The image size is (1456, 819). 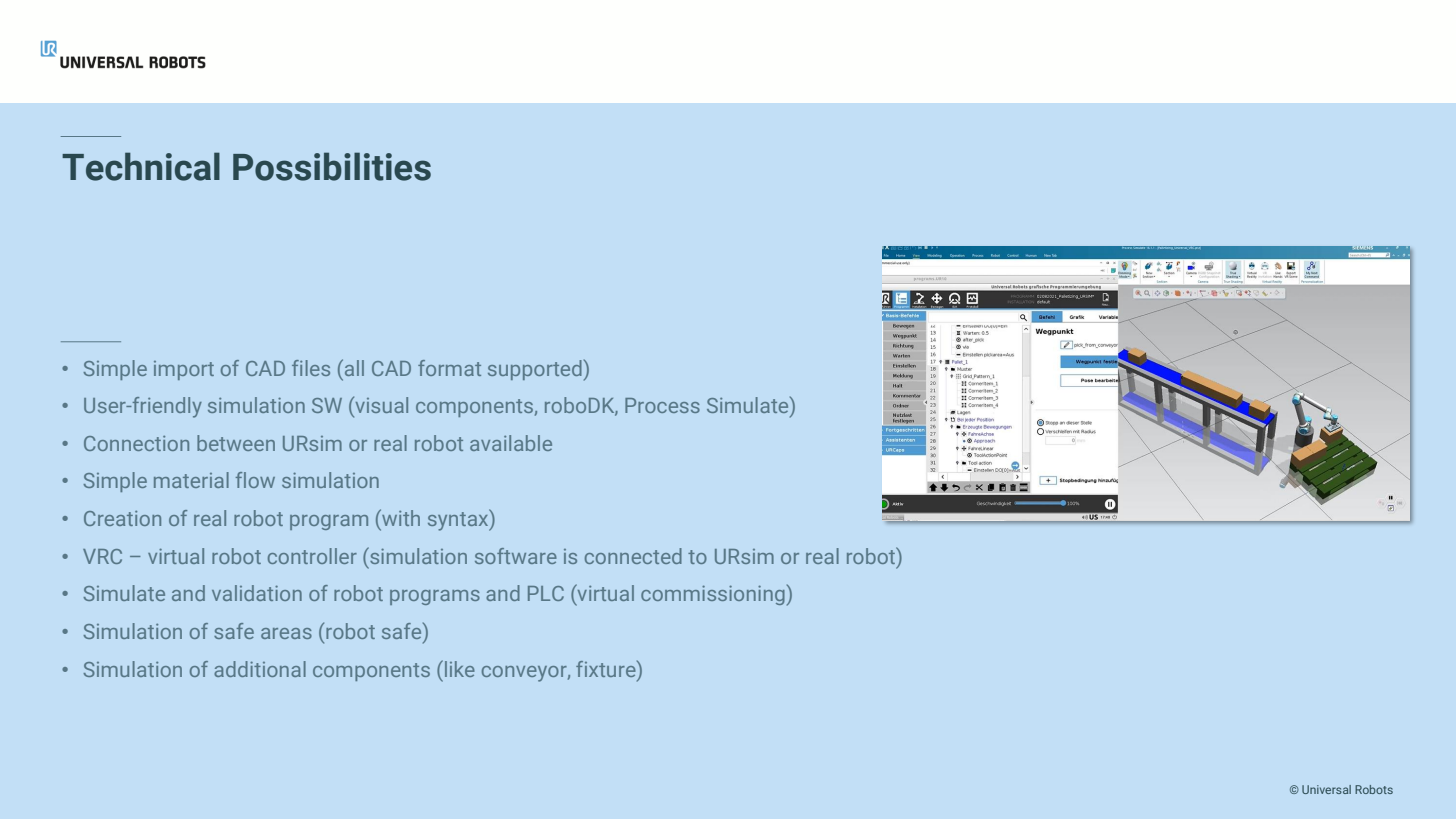 What do you see at coordinates (141, 166) in the screenshot?
I see `Technical` at bounding box center [141, 166].
